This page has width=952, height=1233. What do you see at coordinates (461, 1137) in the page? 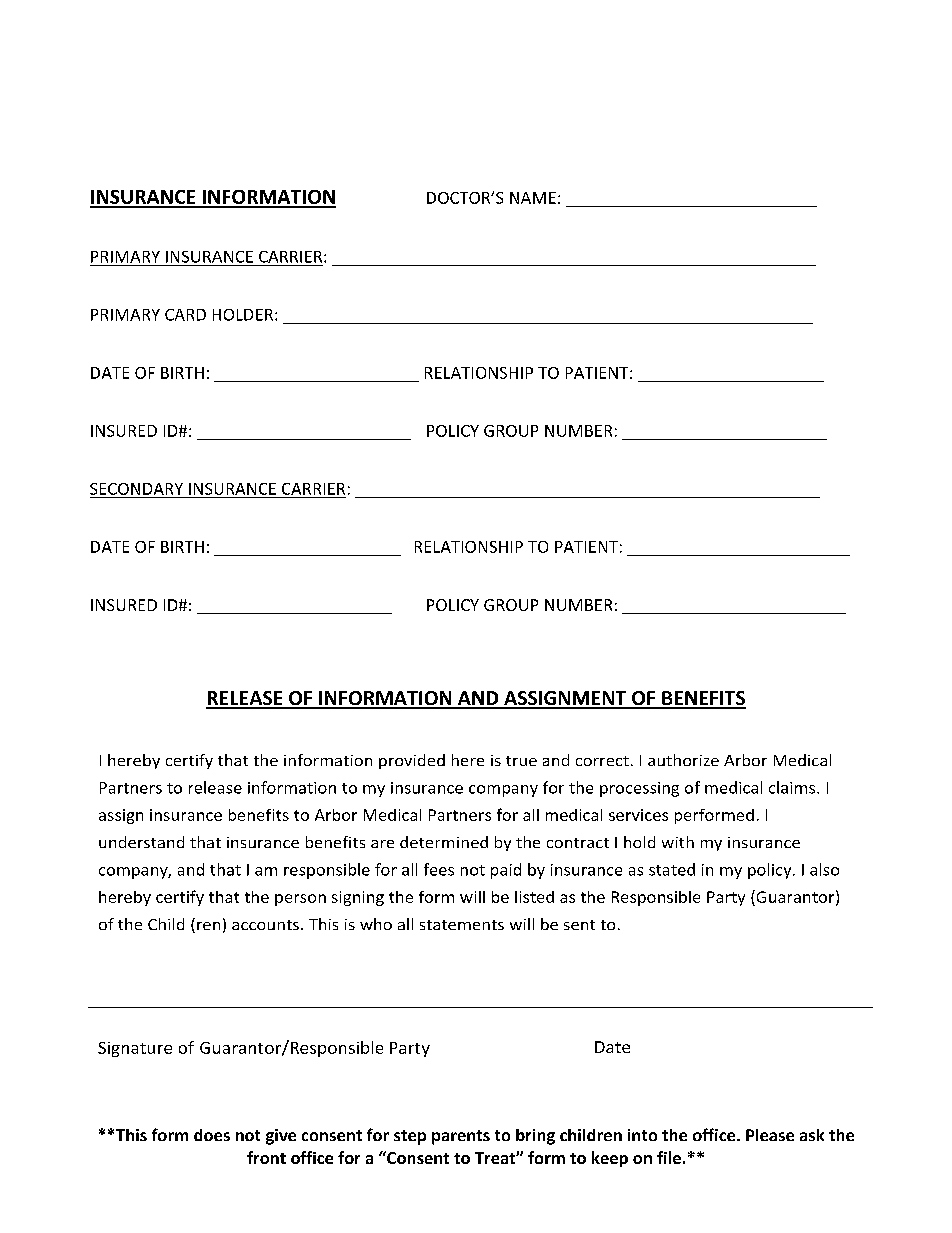
I see `parents` at bounding box center [461, 1137].
